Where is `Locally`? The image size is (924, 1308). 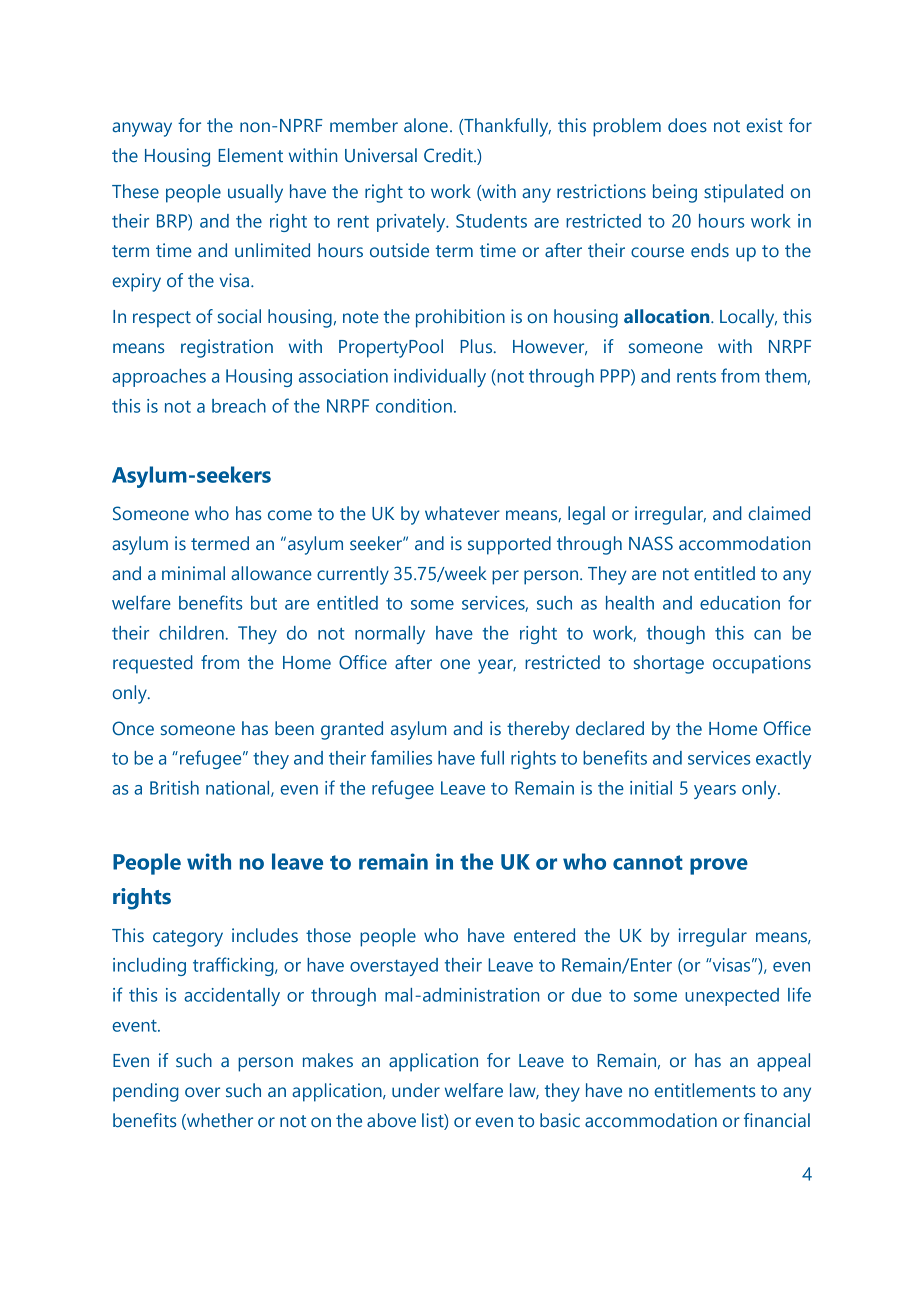 Locally is located at coordinates (748, 318).
